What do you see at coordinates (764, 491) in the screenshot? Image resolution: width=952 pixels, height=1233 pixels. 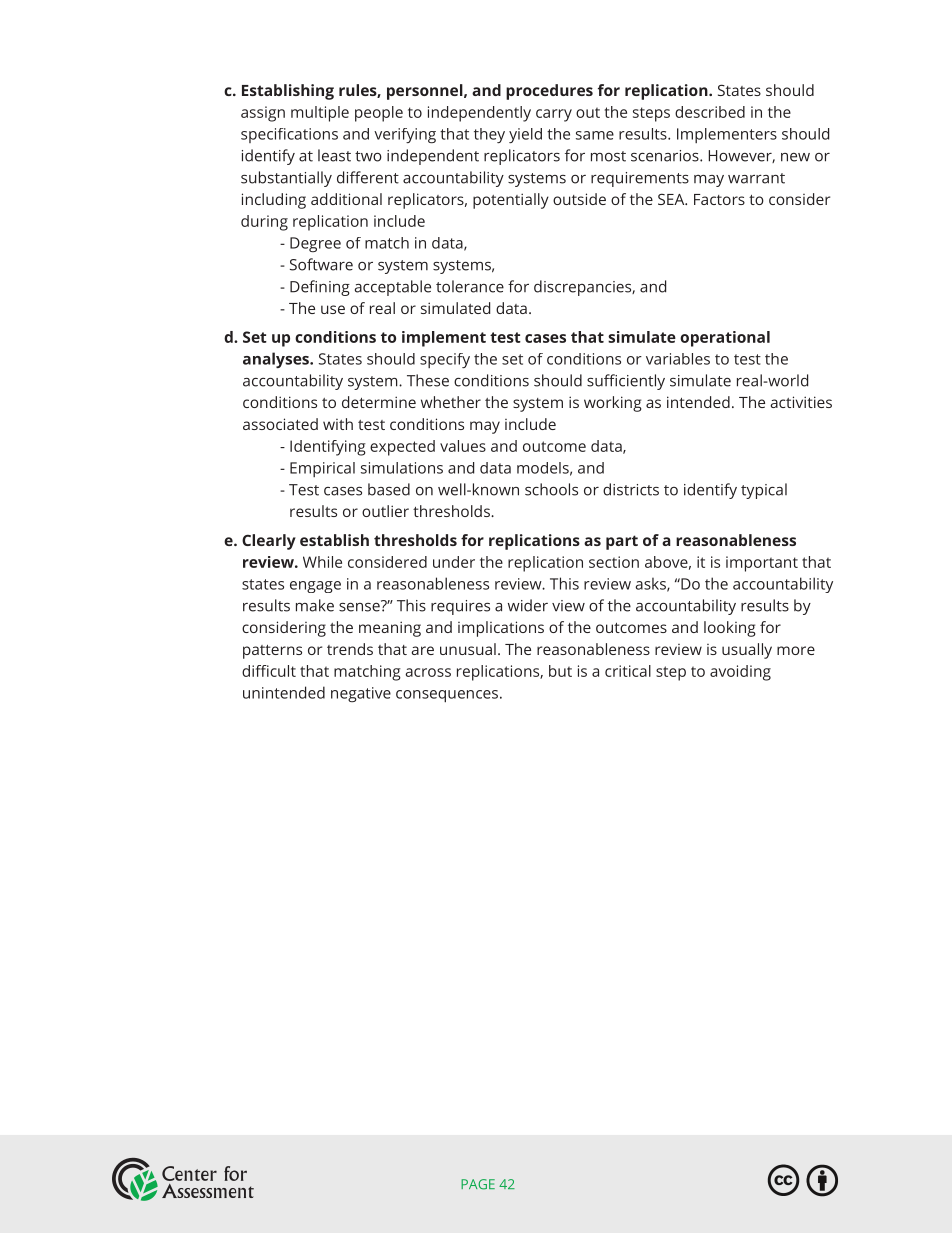 I see `typical` at bounding box center [764, 491].
